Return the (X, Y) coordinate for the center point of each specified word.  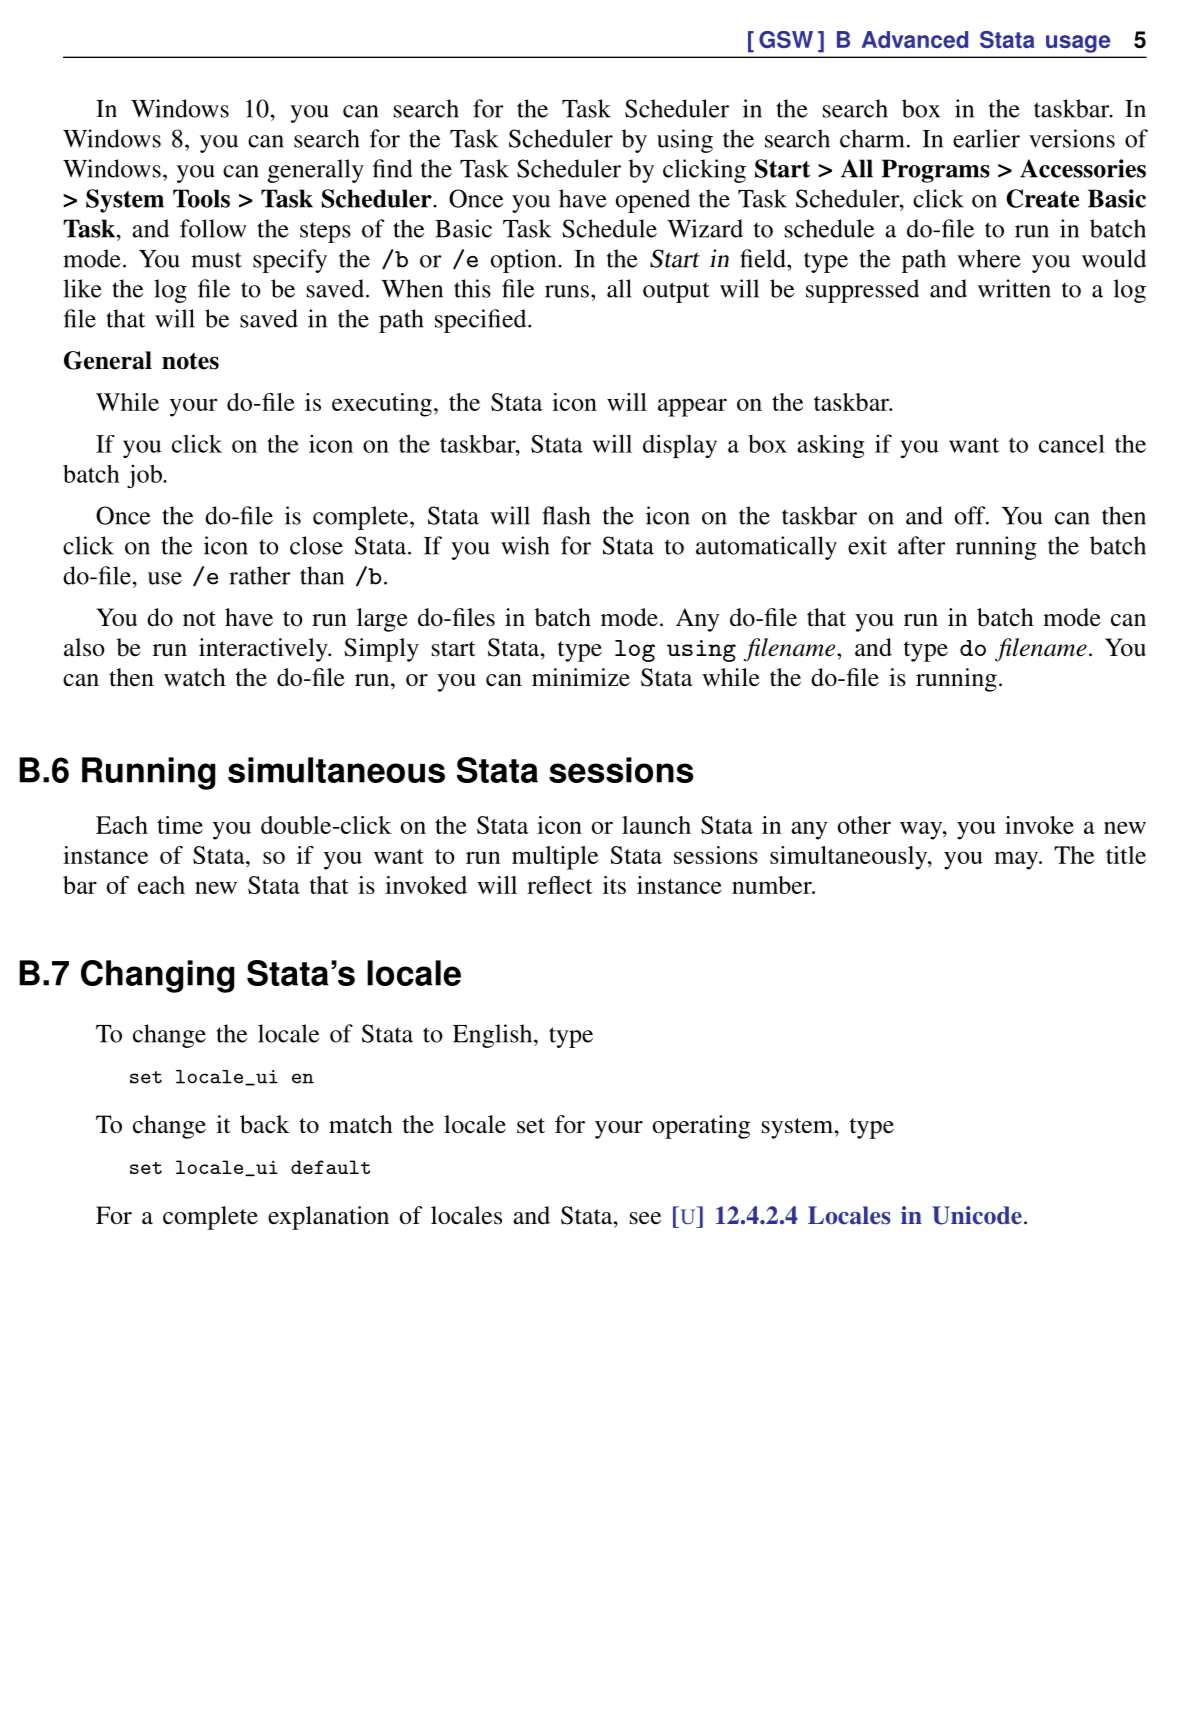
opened (653, 201)
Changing (157, 976)
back (265, 1124)
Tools (201, 198)
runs (567, 291)
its (614, 885)
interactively (264, 650)
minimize (581, 677)
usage (1078, 44)
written (1014, 288)
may (1017, 860)
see (645, 1218)
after (921, 545)
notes (190, 361)
